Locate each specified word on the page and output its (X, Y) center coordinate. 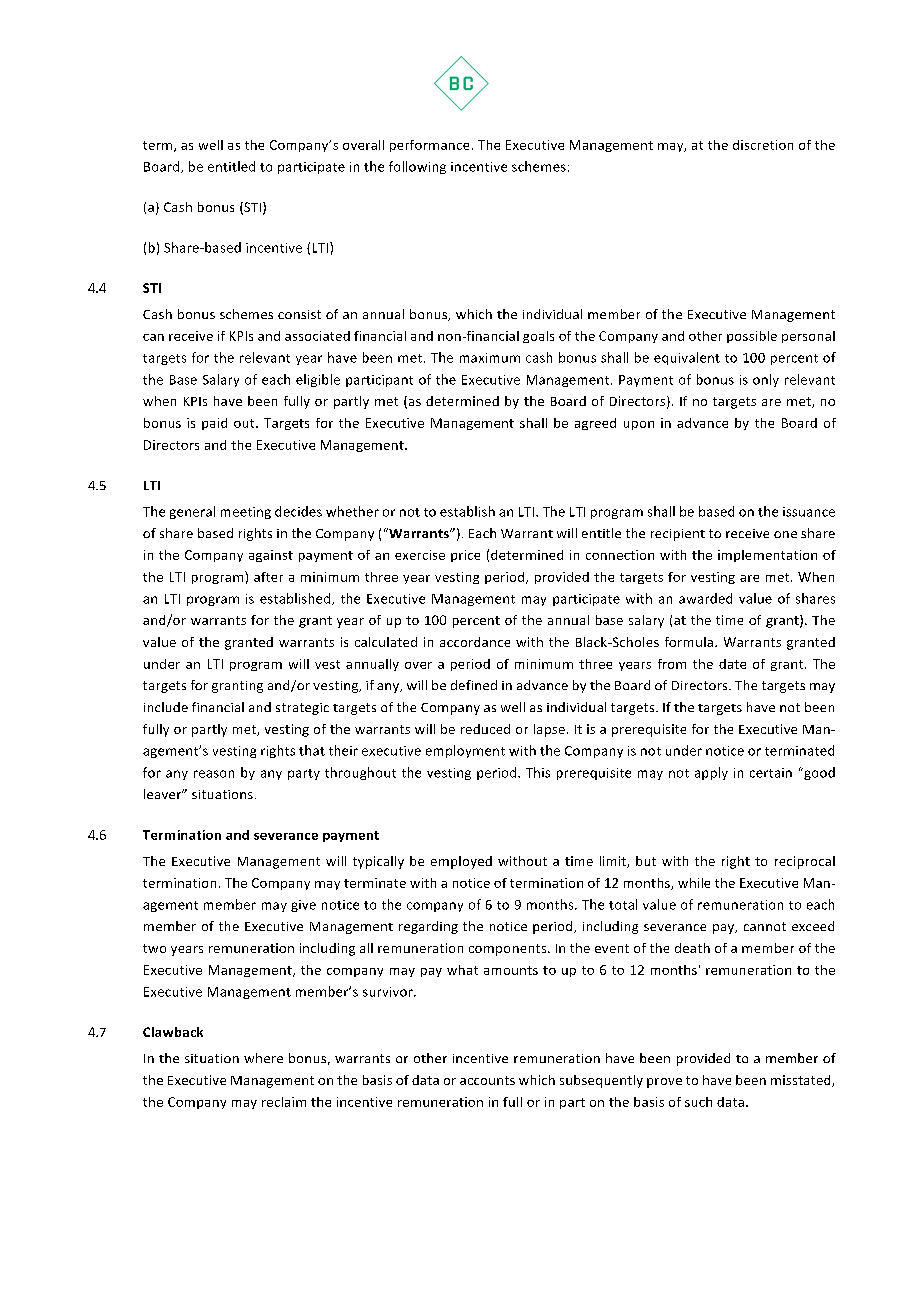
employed (461, 862)
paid (214, 424)
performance (429, 146)
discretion (763, 145)
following (417, 167)
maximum (490, 358)
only (766, 380)
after (268, 577)
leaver (164, 794)
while (694, 883)
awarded (705, 598)
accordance (475, 642)
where (263, 1058)
